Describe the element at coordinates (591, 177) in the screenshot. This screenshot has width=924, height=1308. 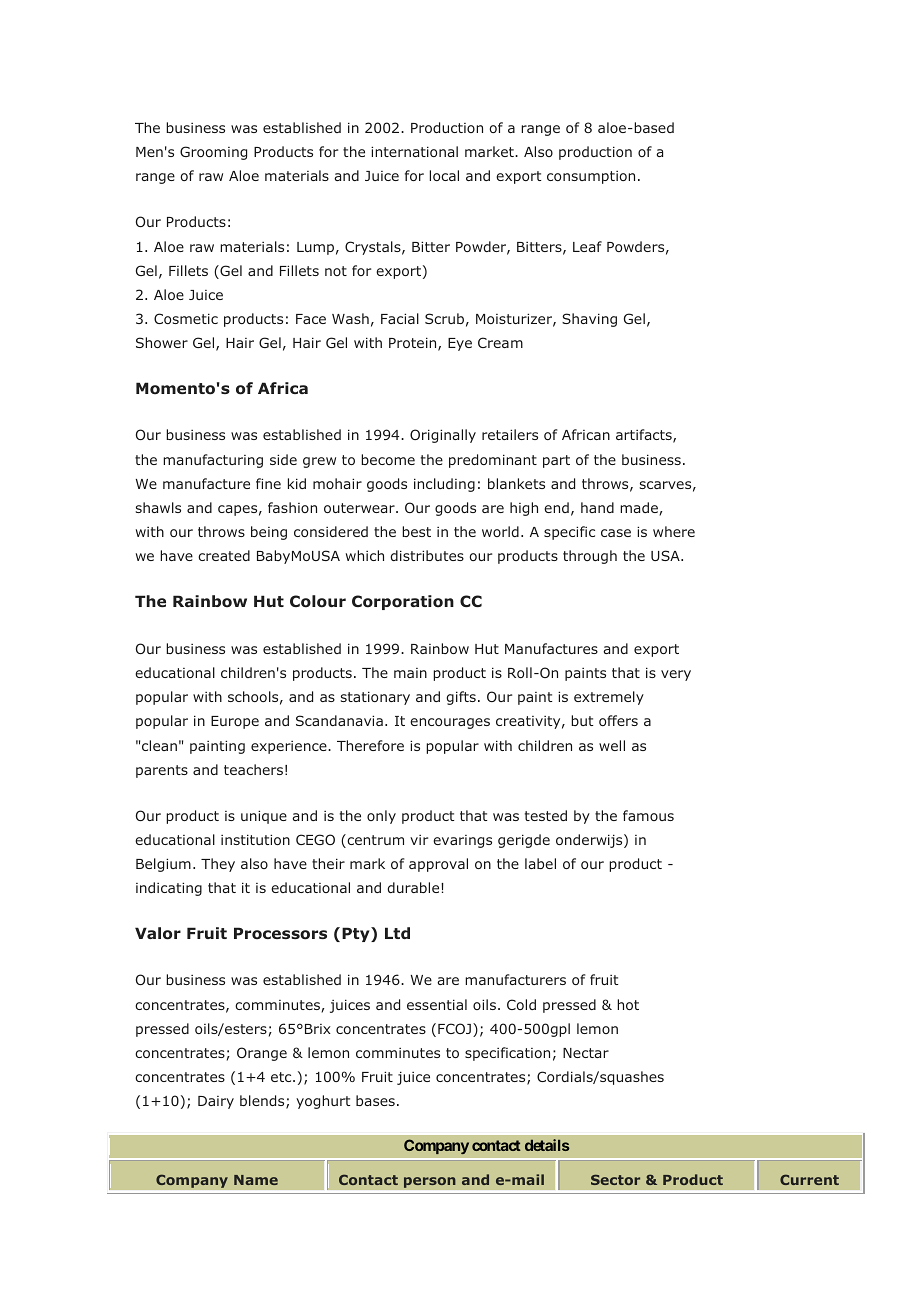
I see `consumption` at that location.
